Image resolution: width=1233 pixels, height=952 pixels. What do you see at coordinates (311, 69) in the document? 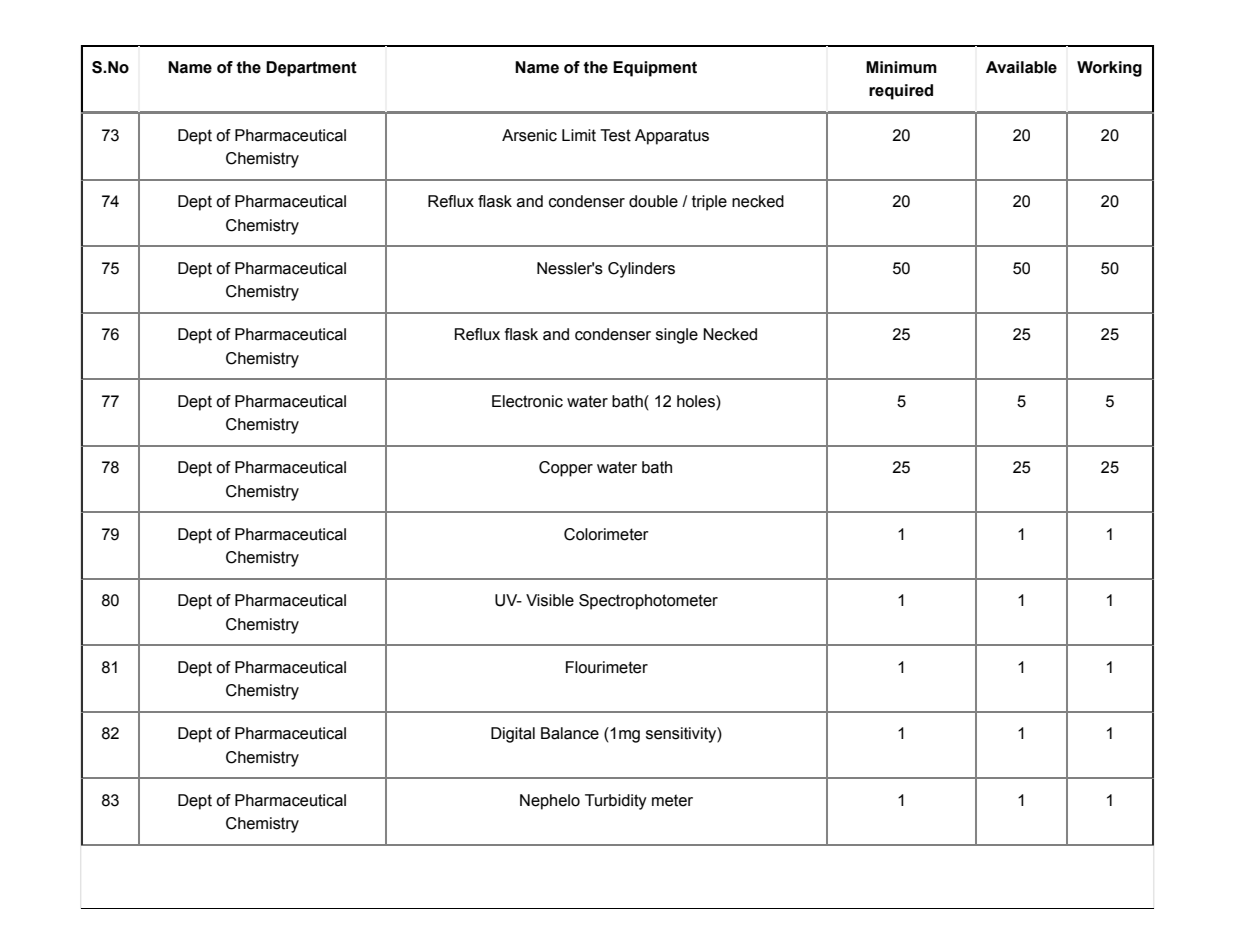
I see `Department` at bounding box center [311, 69].
